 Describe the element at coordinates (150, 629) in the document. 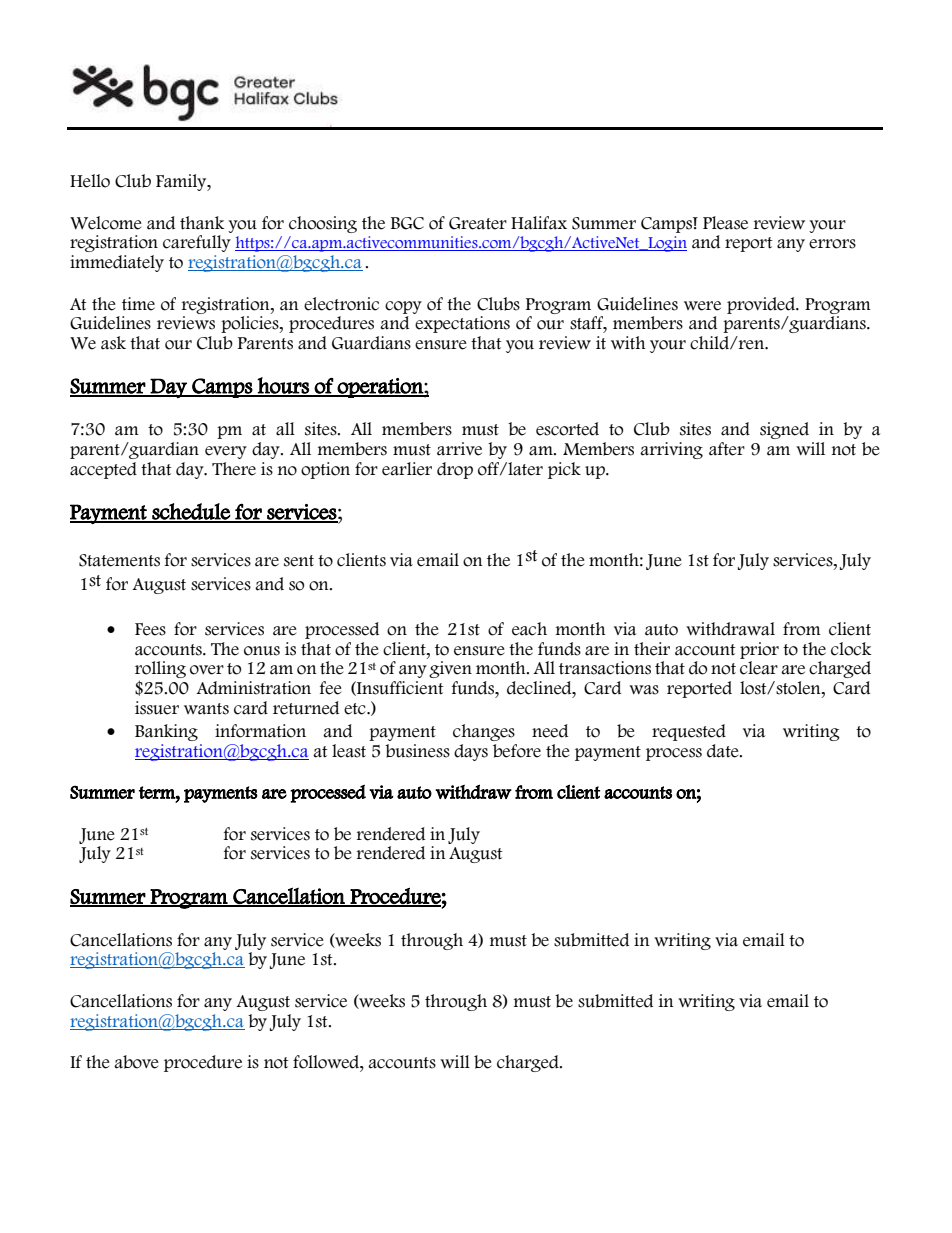

I see `Fees` at that location.
